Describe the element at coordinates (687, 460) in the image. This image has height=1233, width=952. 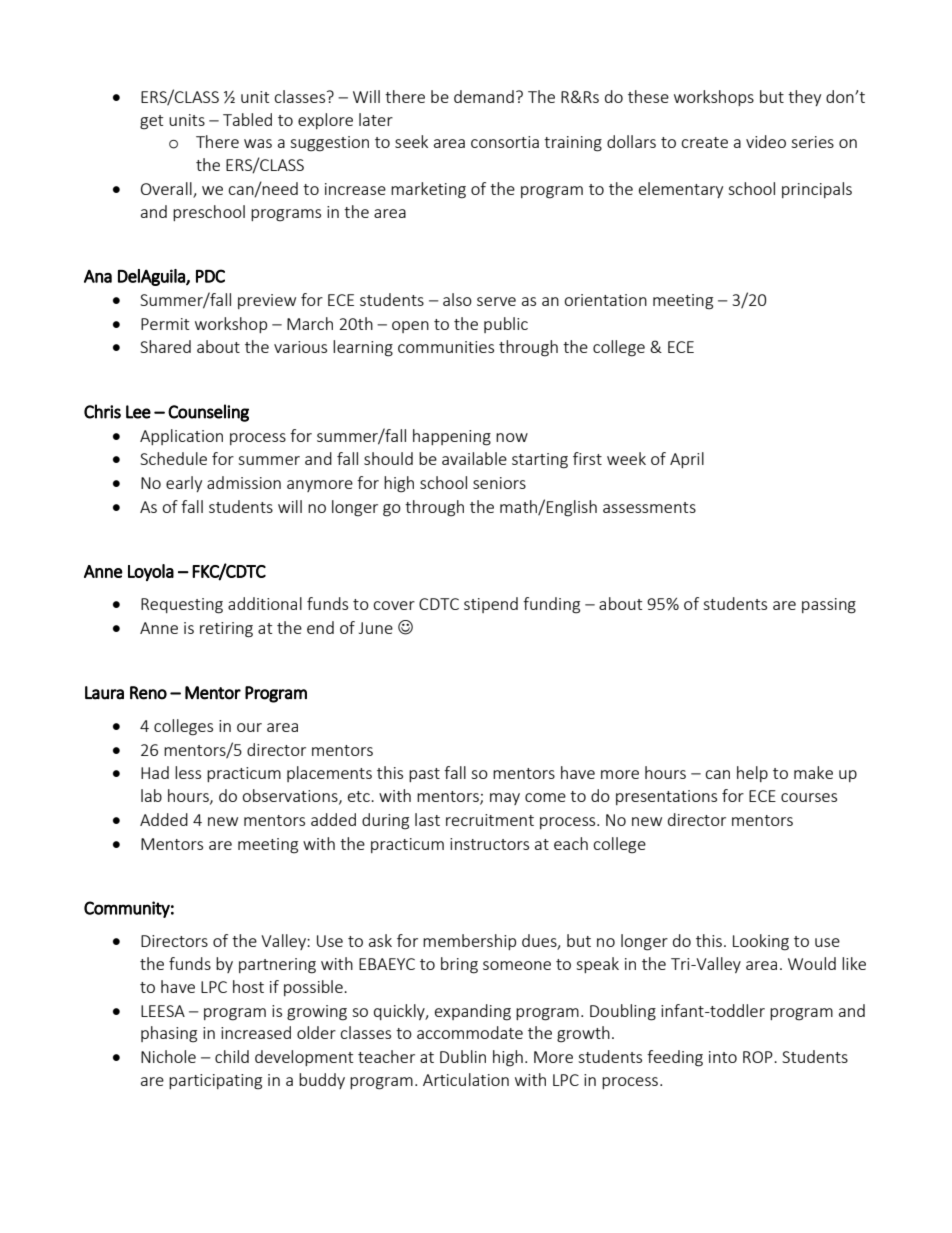
I see `April` at that location.
